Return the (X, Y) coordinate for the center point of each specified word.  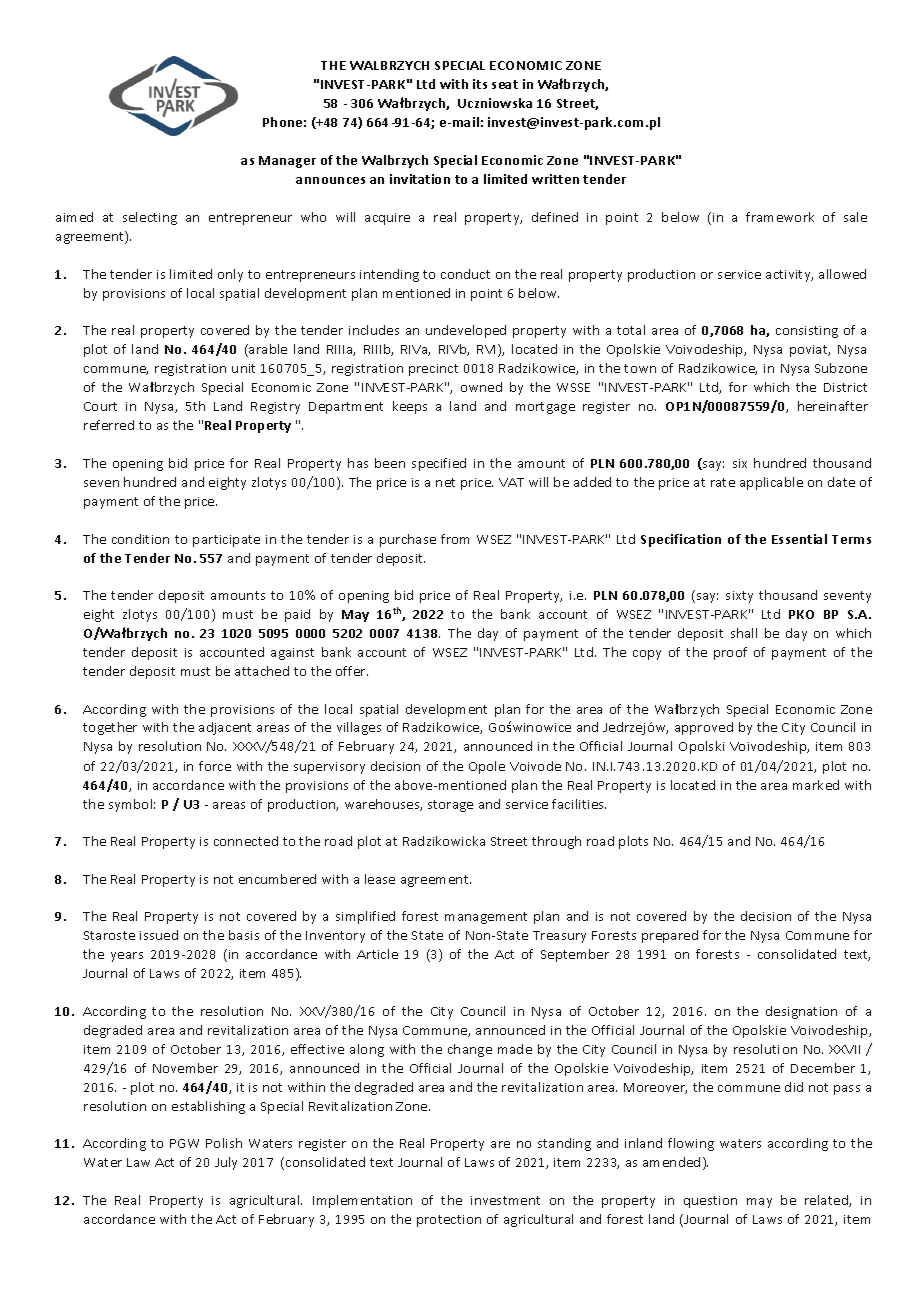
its (480, 84)
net (445, 482)
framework (780, 217)
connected (246, 841)
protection (449, 1221)
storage (450, 806)
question (710, 1202)
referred (109, 425)
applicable (771, 483)
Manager (287, 162)
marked (816, 785)
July (226, 1163)
